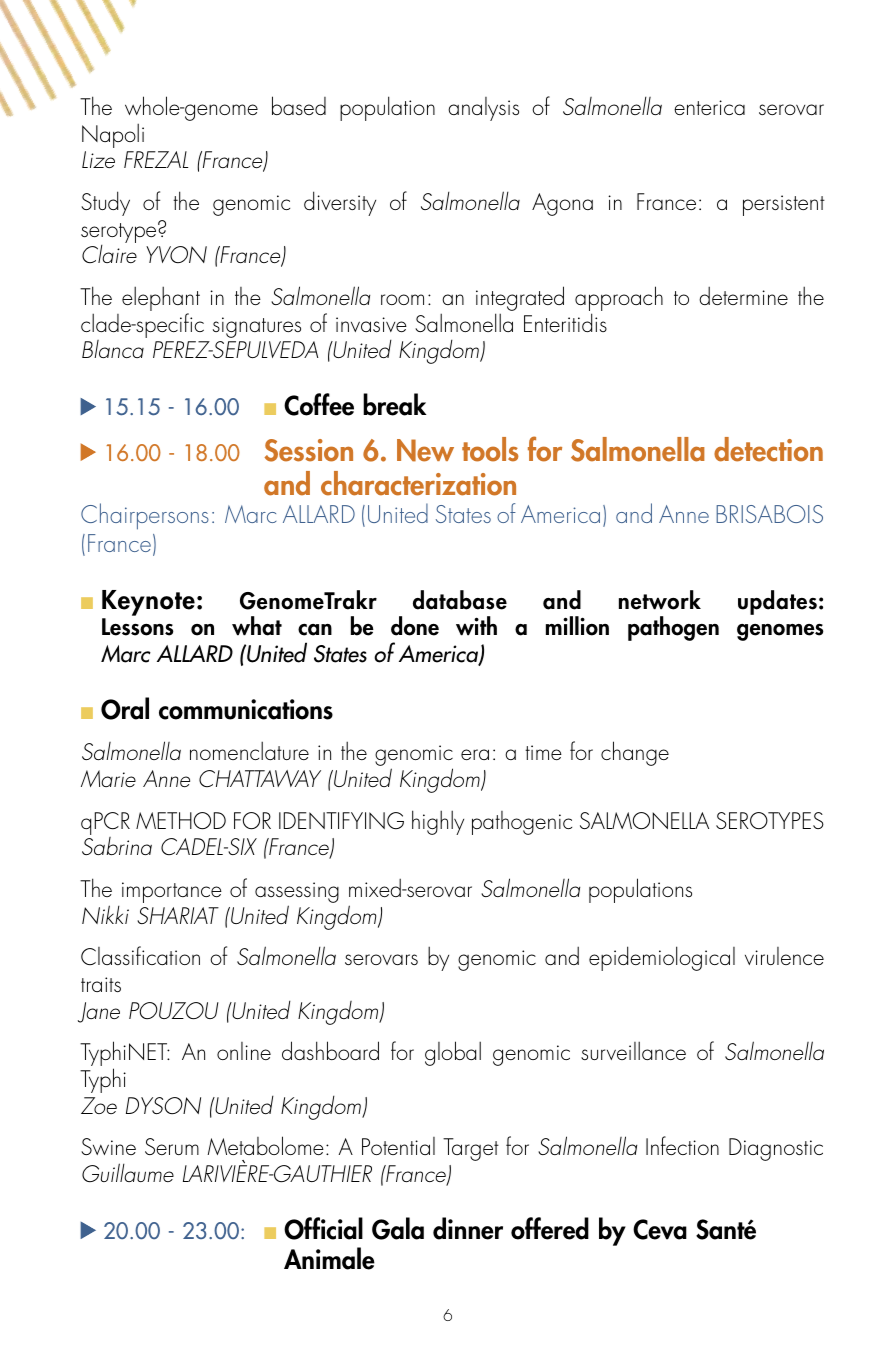  What do you see at coordinates (784, 205) in the screenshot?
I see `persistent` at bounding box center [784, 205].
